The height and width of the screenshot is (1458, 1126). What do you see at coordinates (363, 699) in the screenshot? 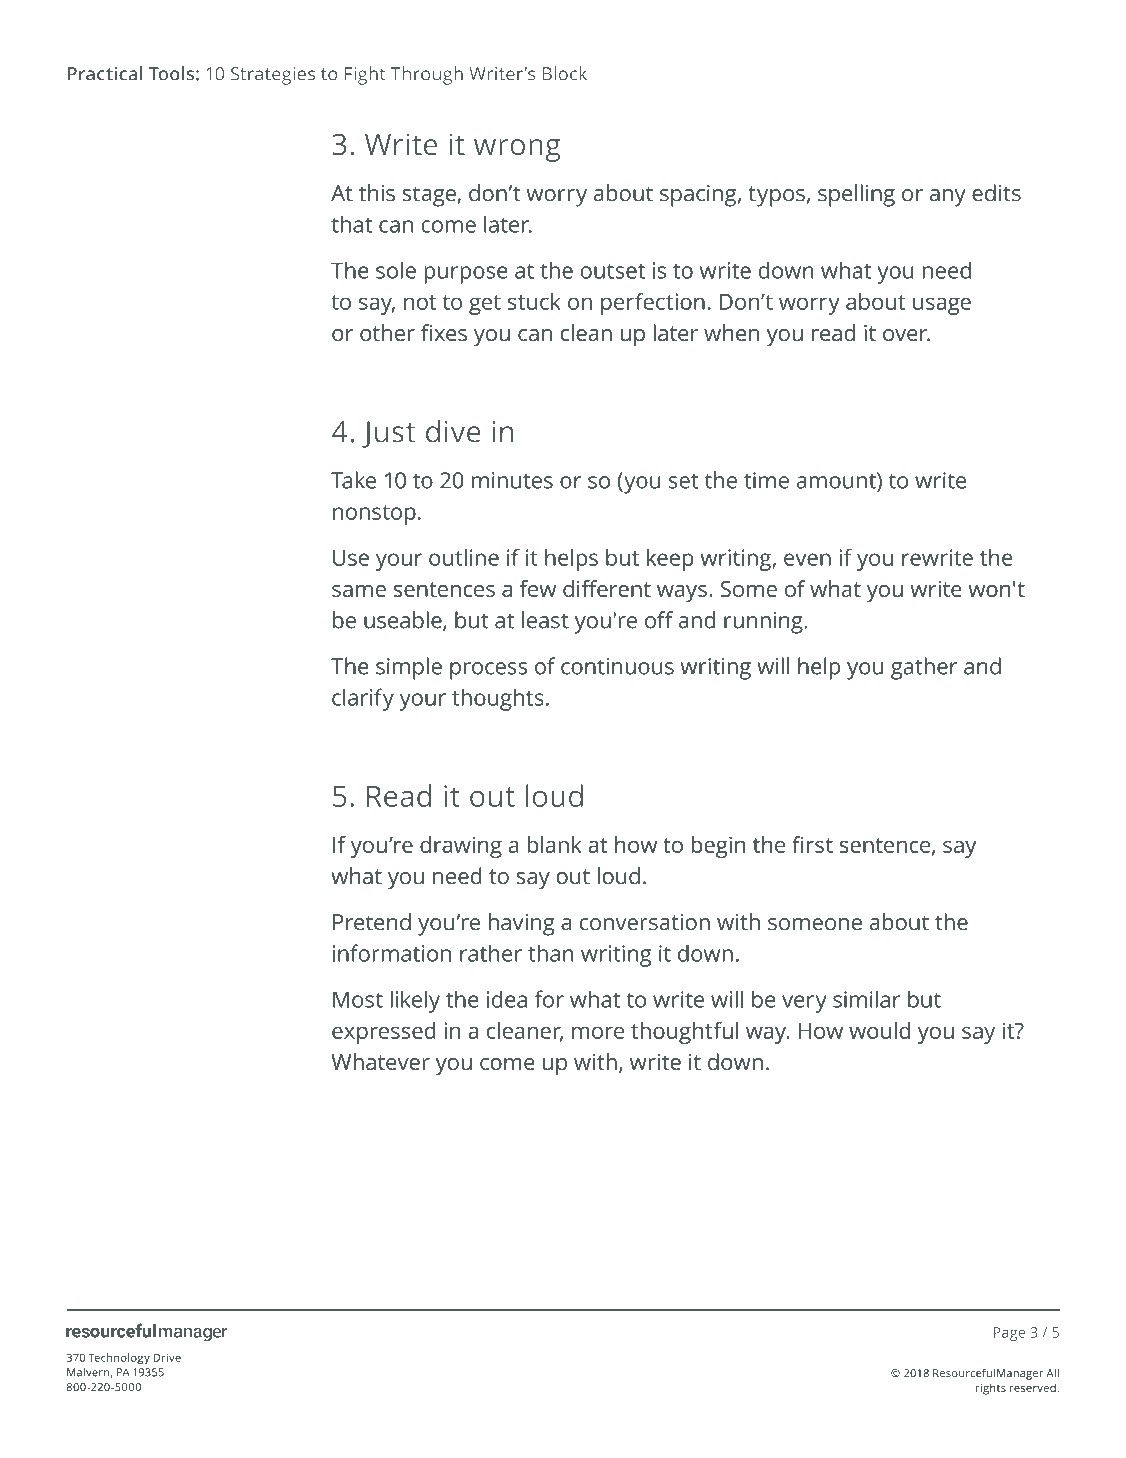
I see `clarify` at bounding box center [363, 699].
